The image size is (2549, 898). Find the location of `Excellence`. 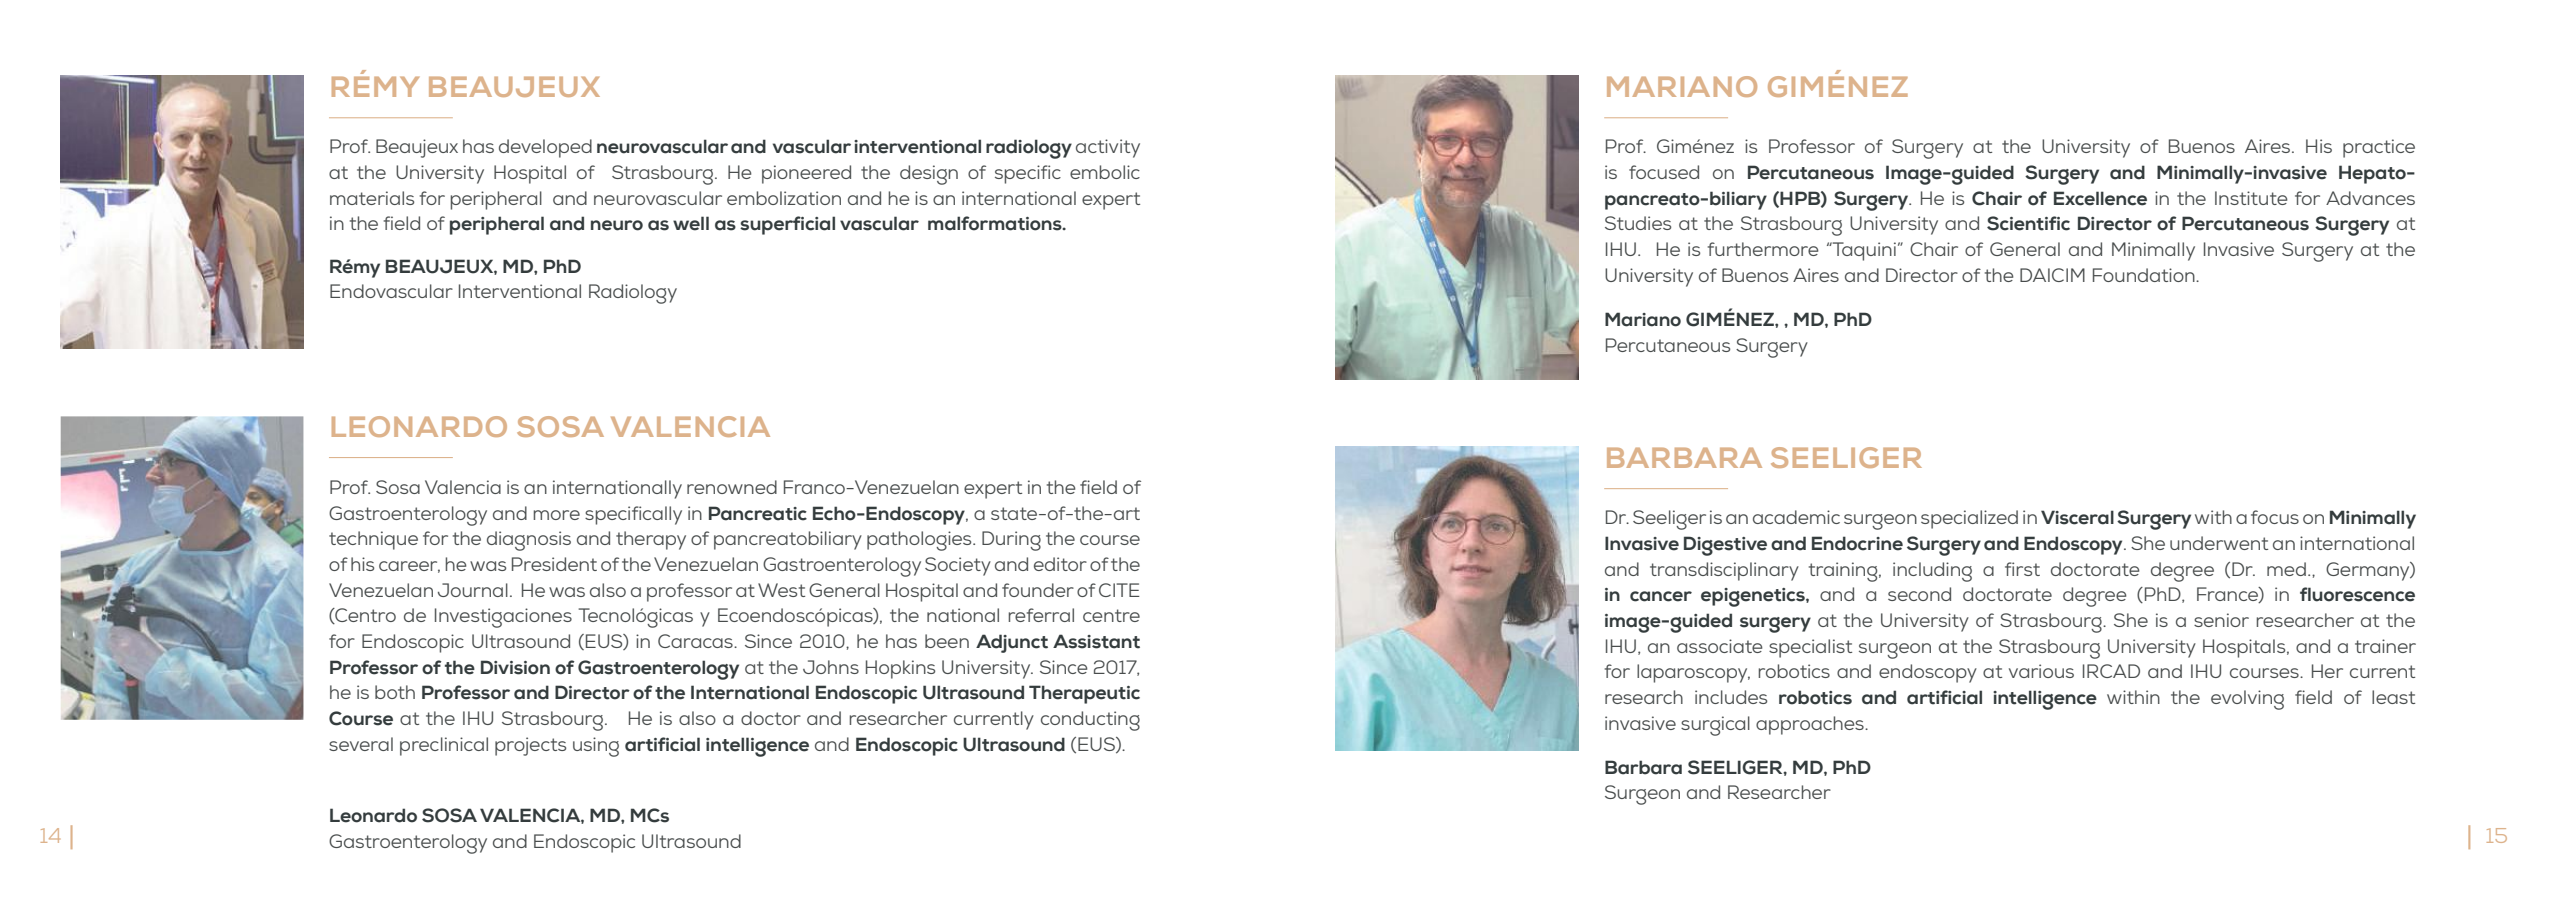

Excellence is located at coordinates (2100, 198).
